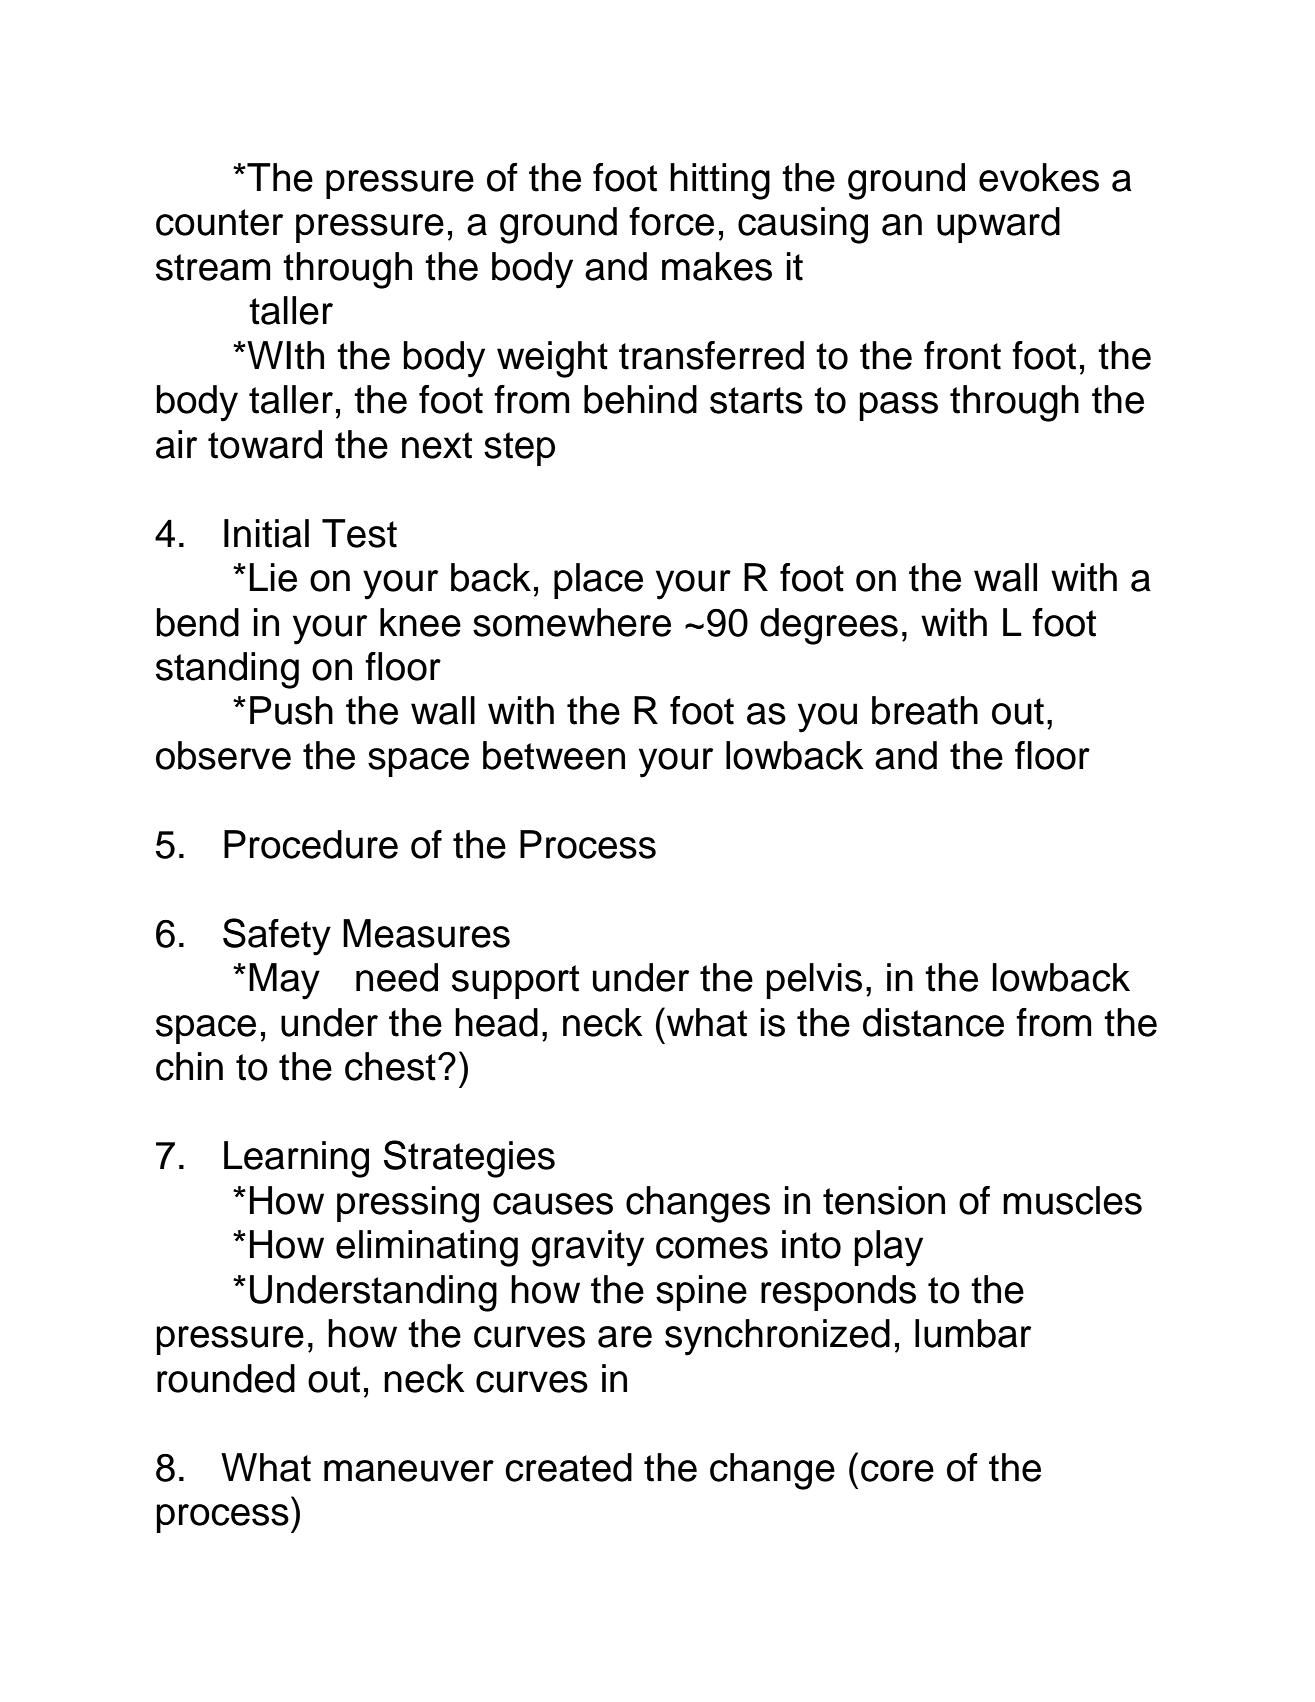 This image has width=1315, height=1702. What do you see at coordinates (933, 1022) in the image?
I see `distance` at bounding box center [933, 1022].
